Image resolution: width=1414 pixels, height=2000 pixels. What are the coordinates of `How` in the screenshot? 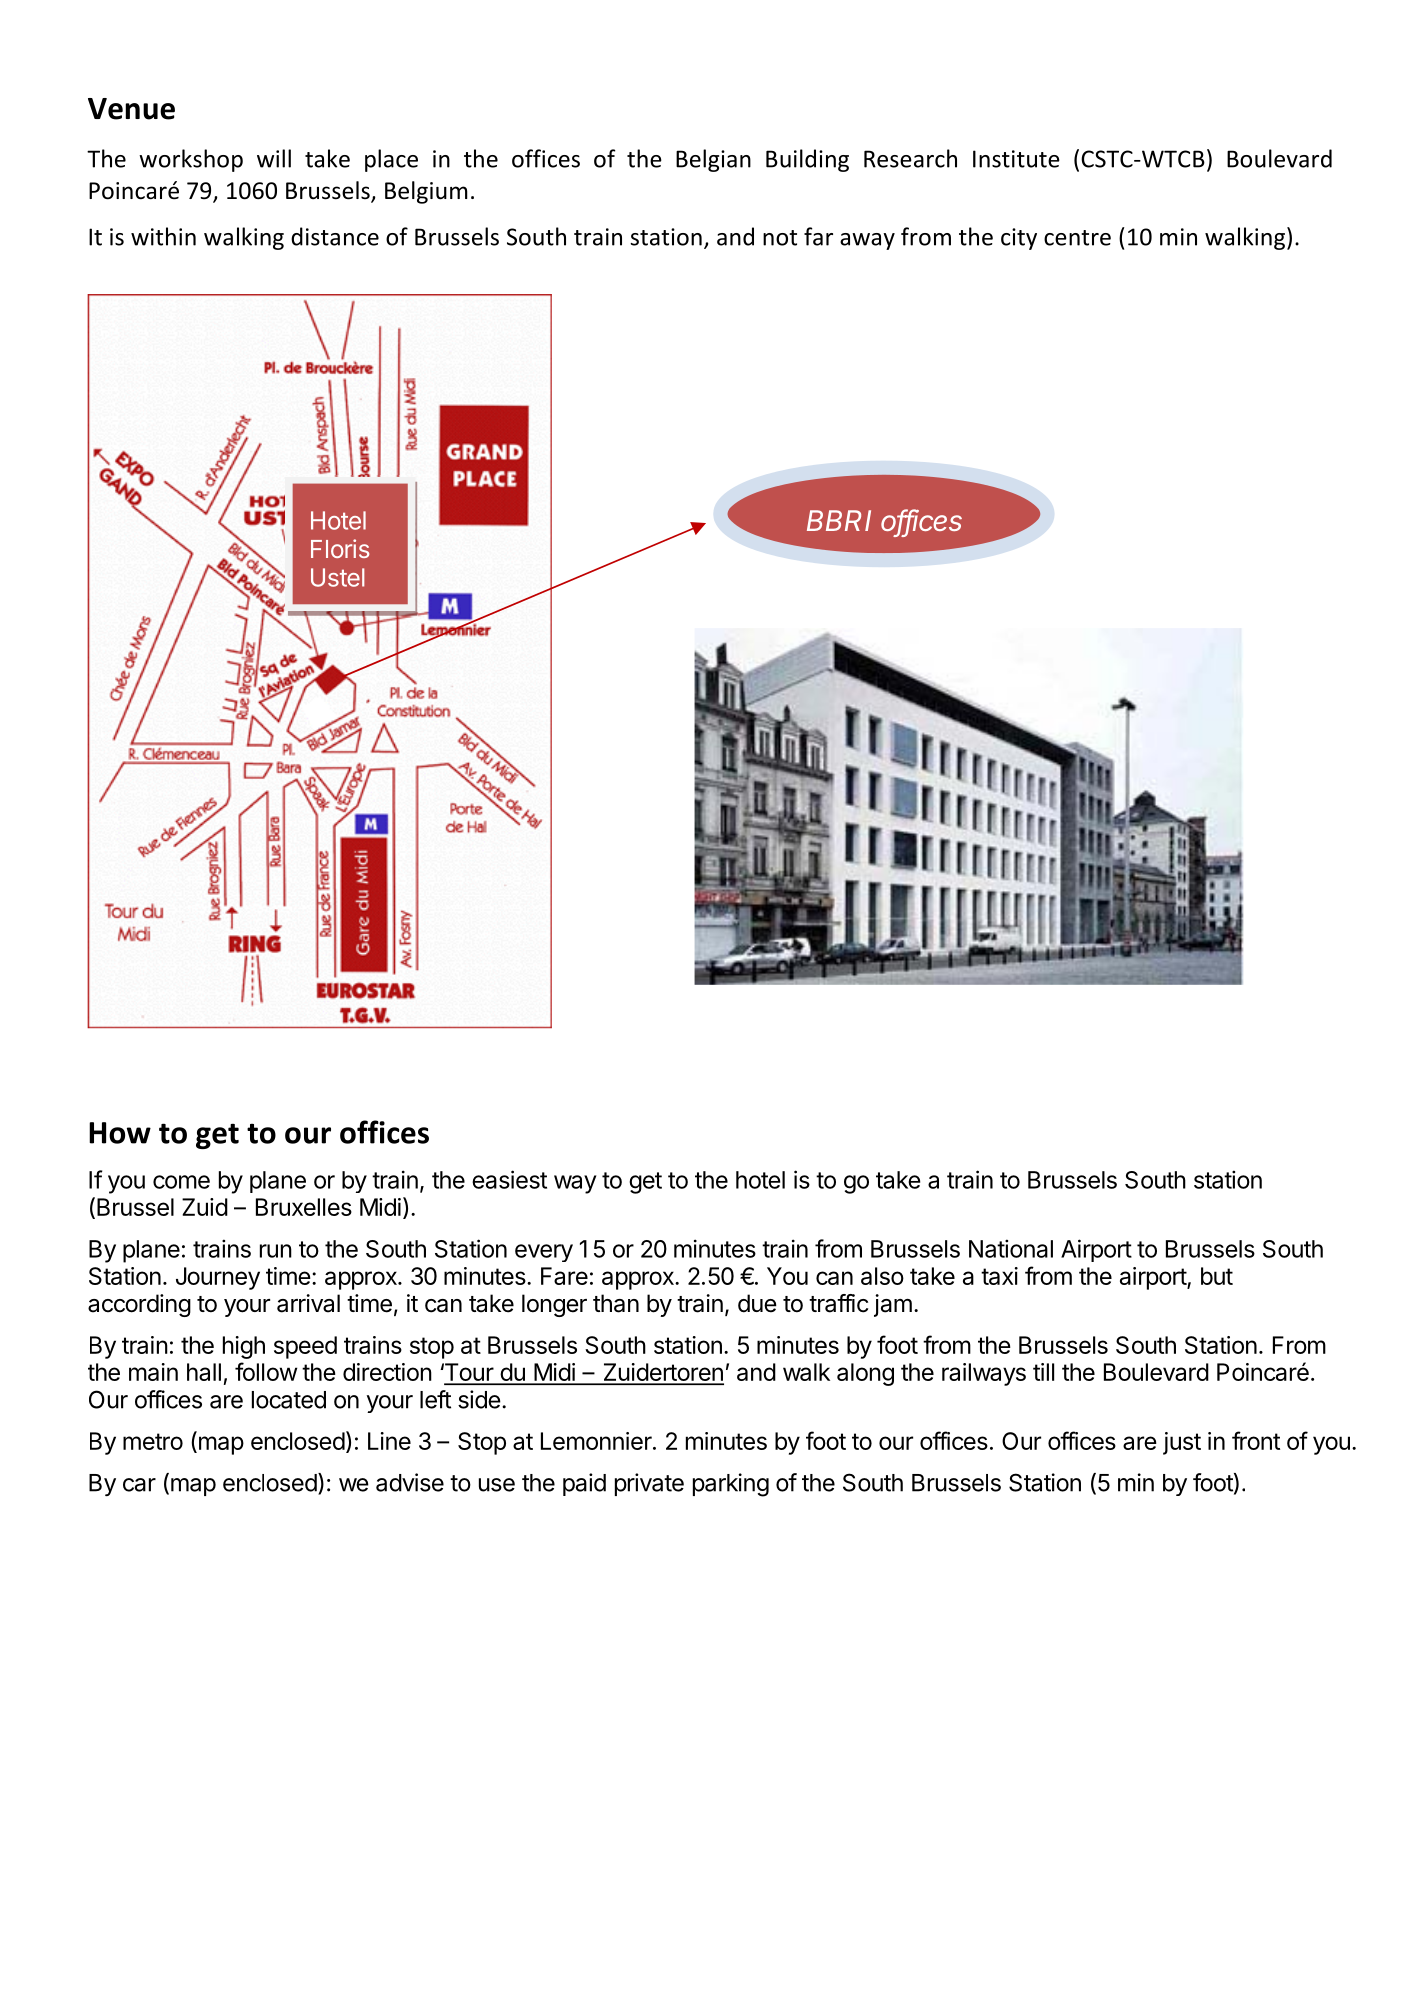 It's located at (120, 1133).
